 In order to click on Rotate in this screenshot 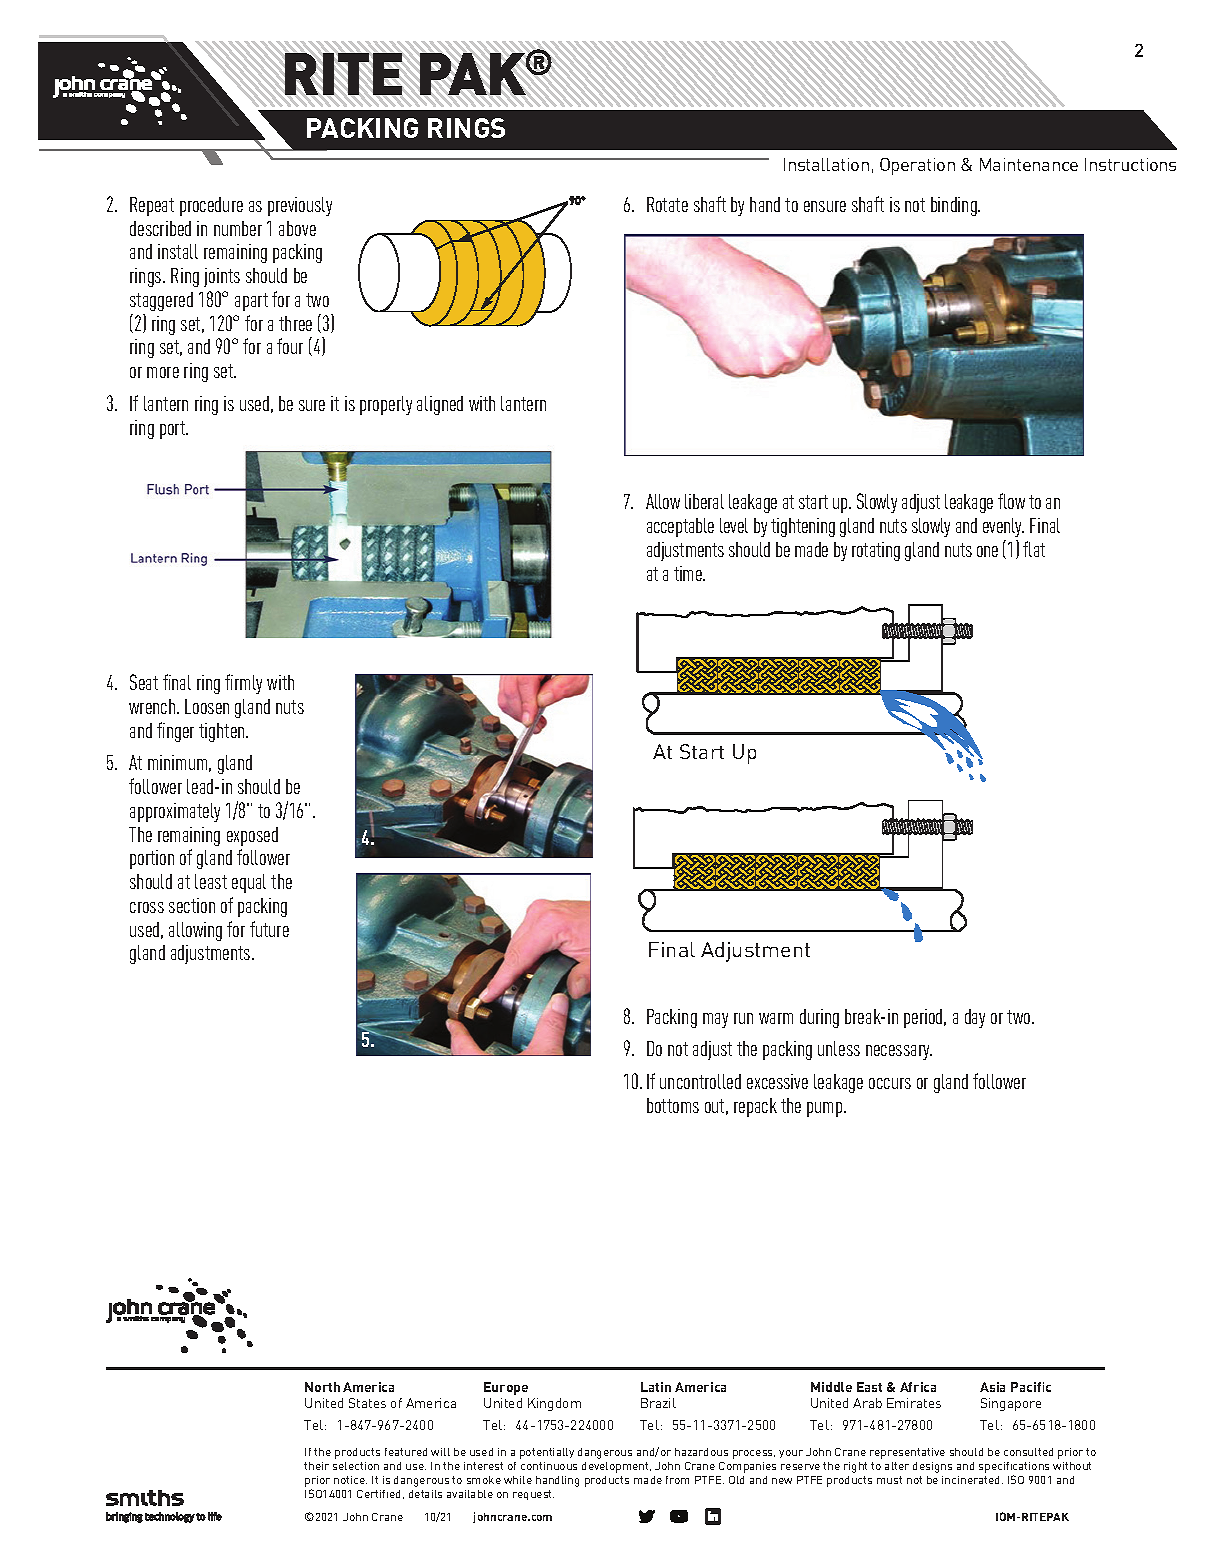, I will do `click(667, 204)`.
